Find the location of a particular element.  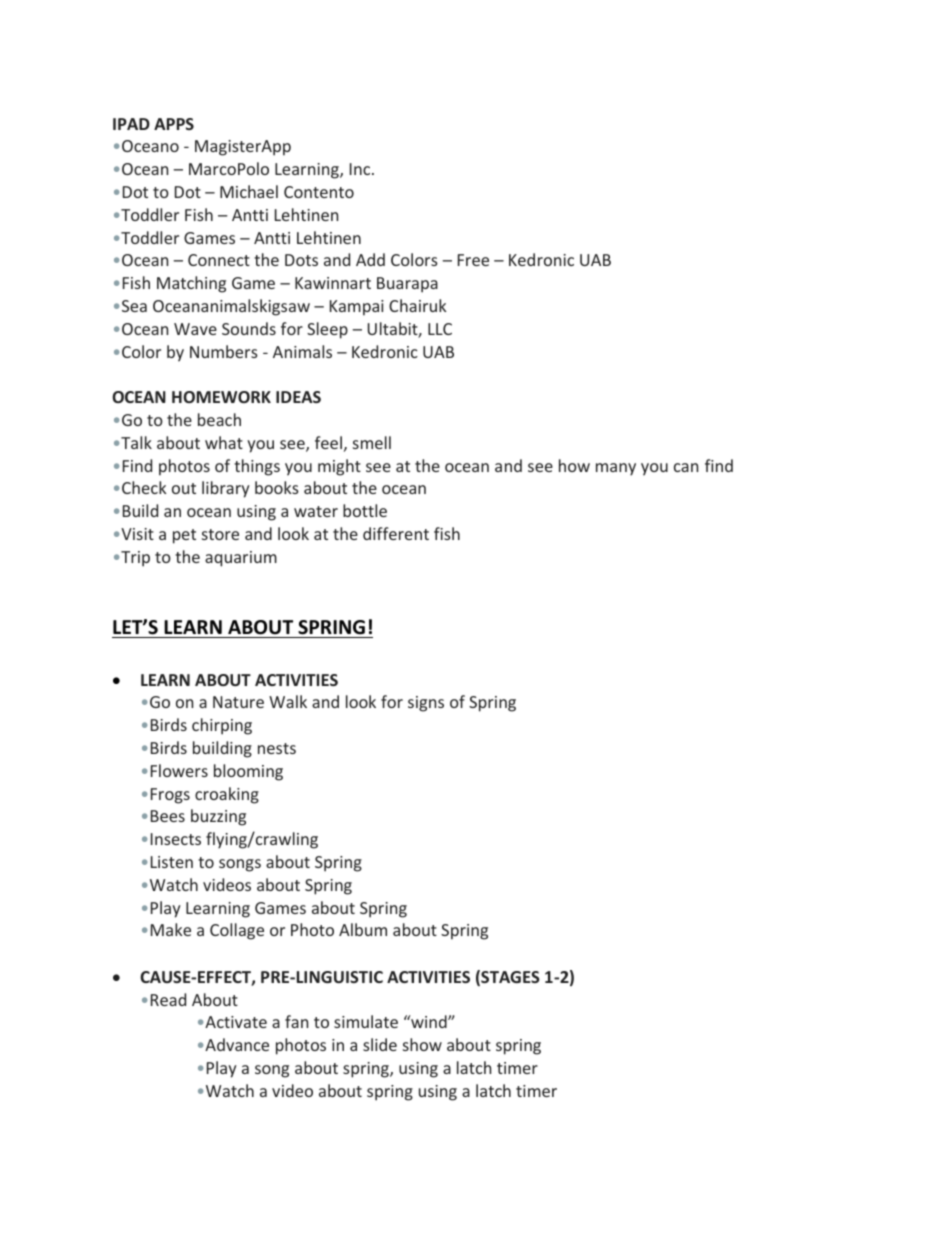

Free is located at coordinates (473, 260).
